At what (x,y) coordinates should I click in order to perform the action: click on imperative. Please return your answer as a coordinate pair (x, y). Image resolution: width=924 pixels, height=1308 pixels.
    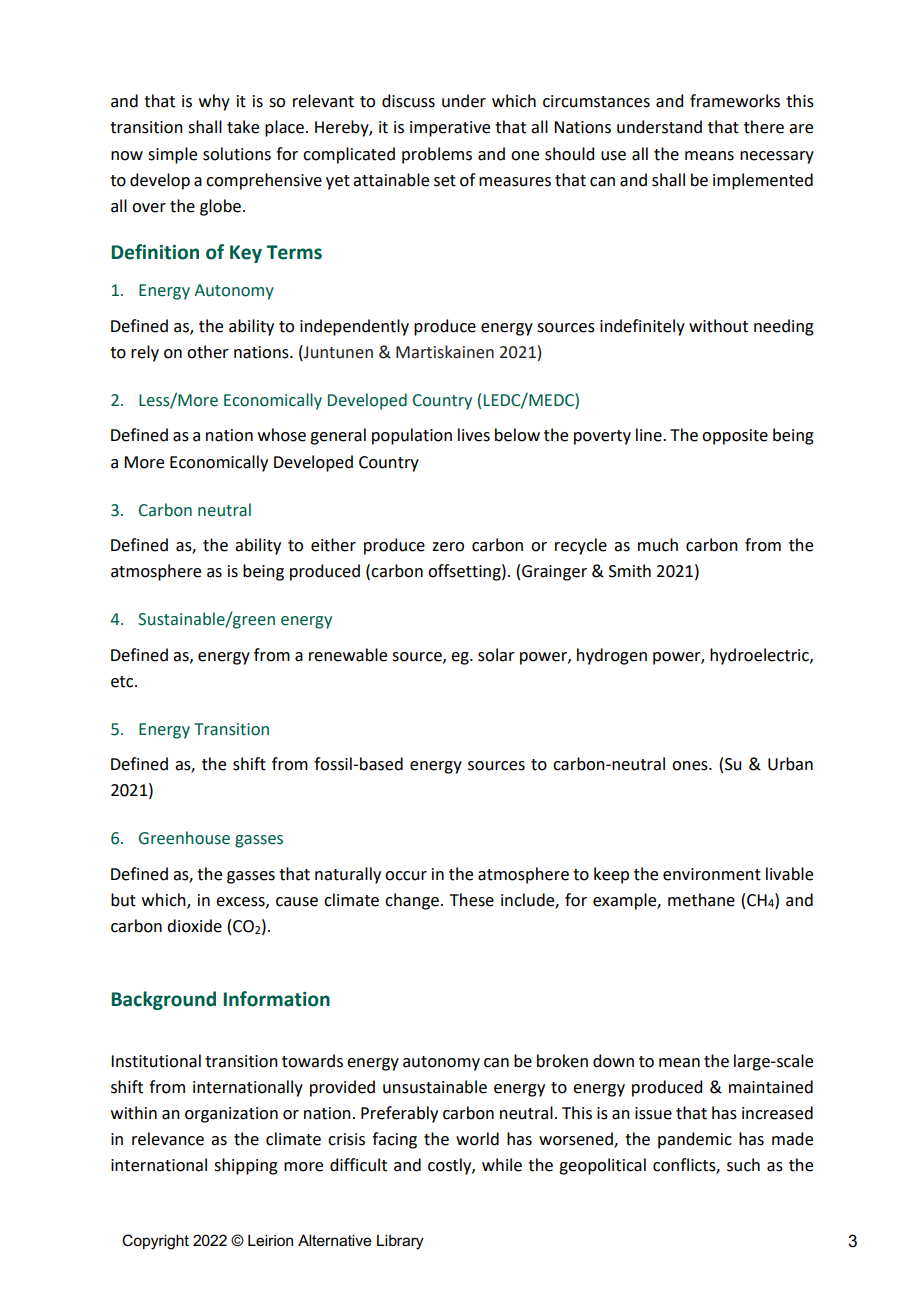
    Looking at the image, I should click on (450, 129).
